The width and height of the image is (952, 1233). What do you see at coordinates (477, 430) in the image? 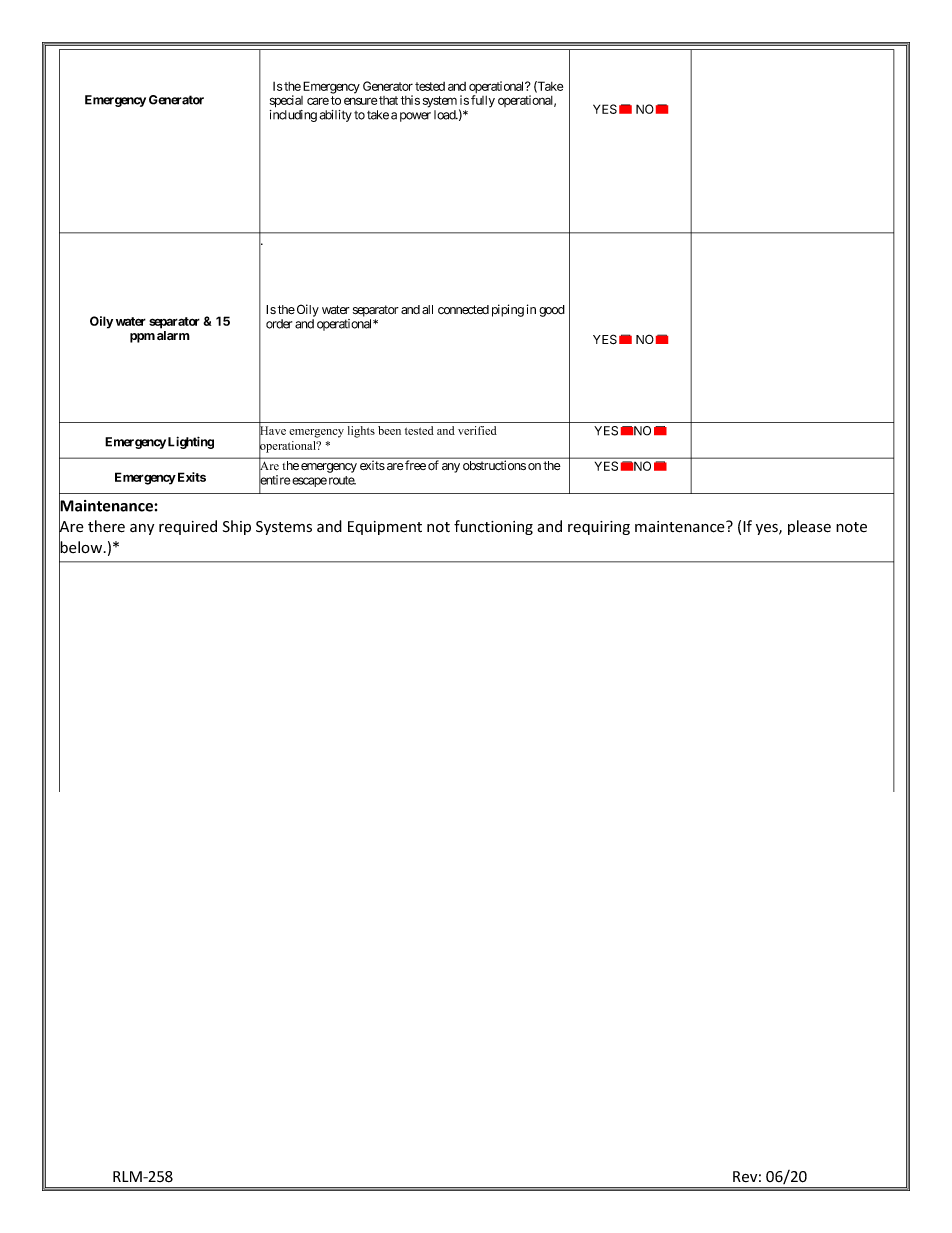
I see `verified` at bounding box center [477, 430].
